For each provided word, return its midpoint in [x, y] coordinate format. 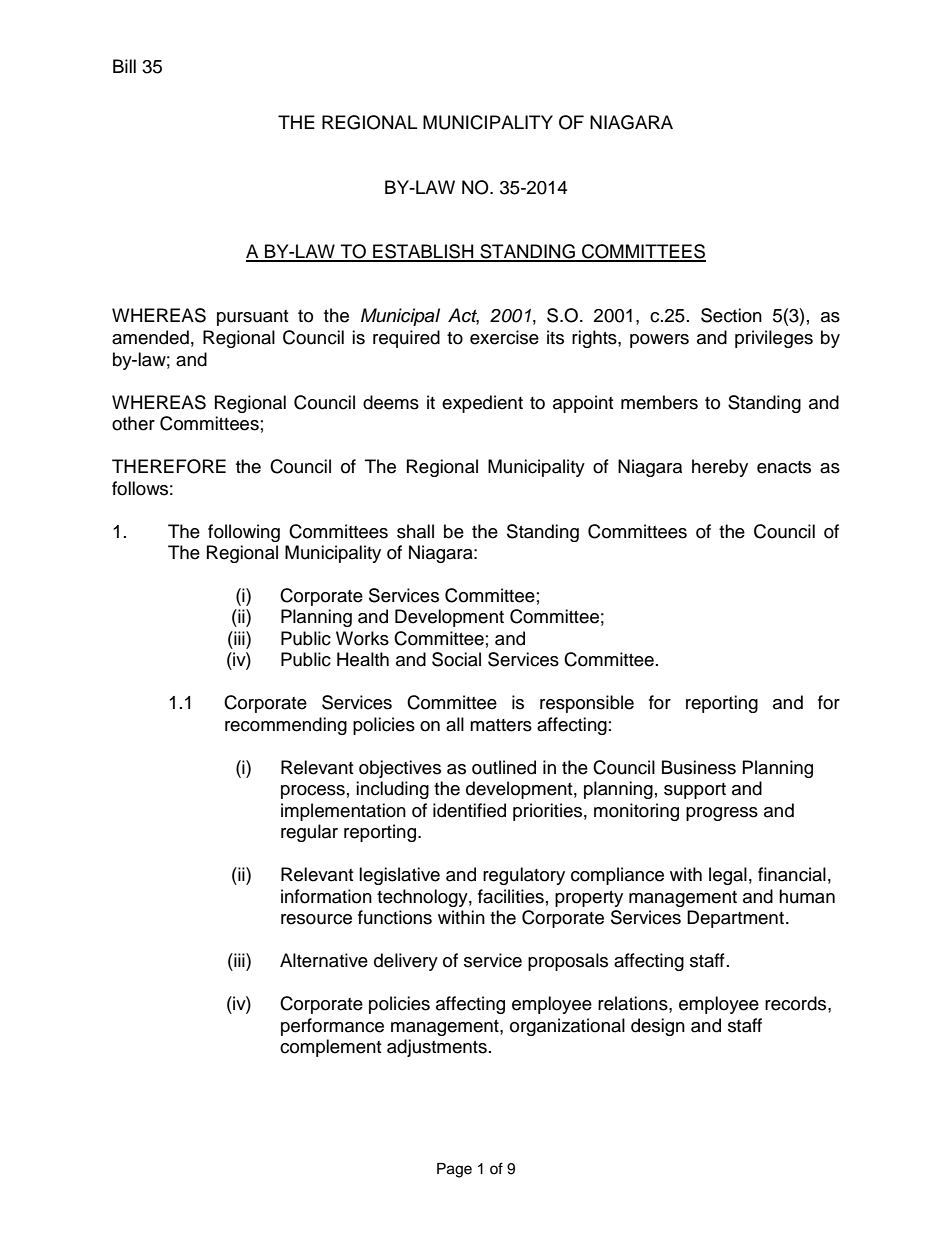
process [313, 792]
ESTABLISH [423, 252]
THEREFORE [169, 466]
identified [469, 810]
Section [731, 315]
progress [722, 814]
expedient [482, 404]
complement [330, 1048]
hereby [720, 468]
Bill [124, 66]
